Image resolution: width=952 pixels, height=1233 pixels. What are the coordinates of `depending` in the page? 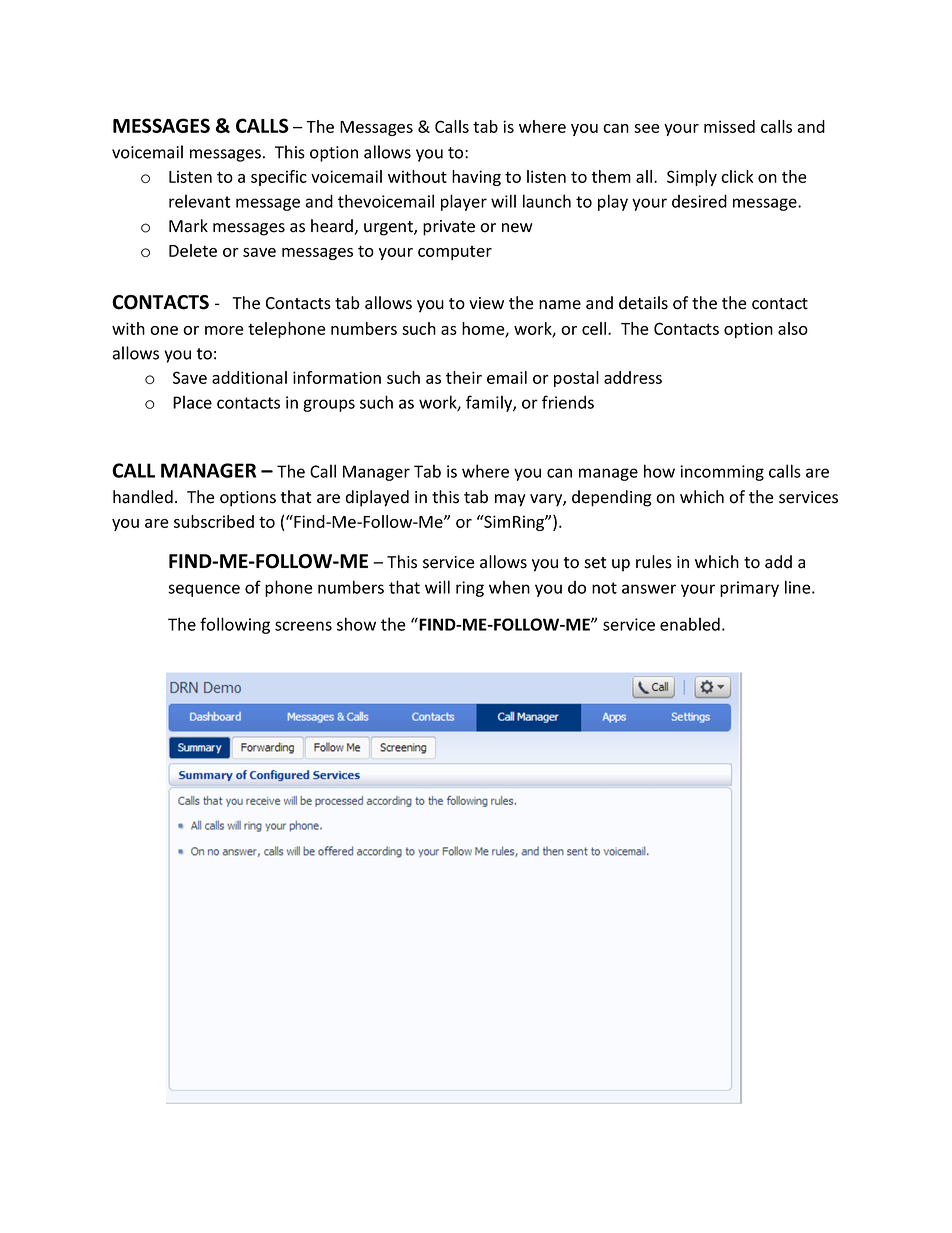 It's located at (612, 498).
